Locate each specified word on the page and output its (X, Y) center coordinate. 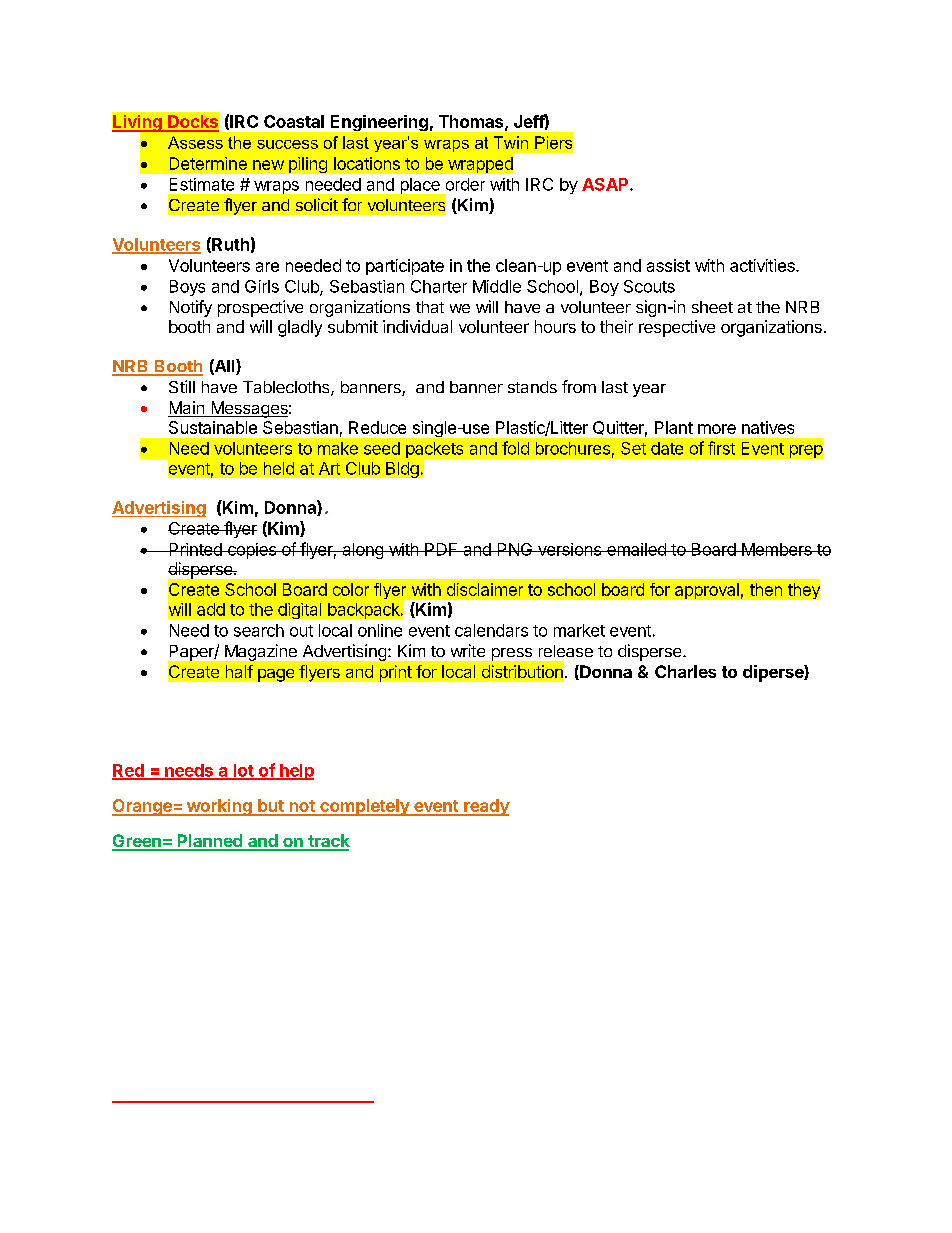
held (279, 468)
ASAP (606, 184)
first (721, 448)
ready (486, 807)
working (219, 807)
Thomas (472, 122)
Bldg (402, 470)
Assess (195, 142)
